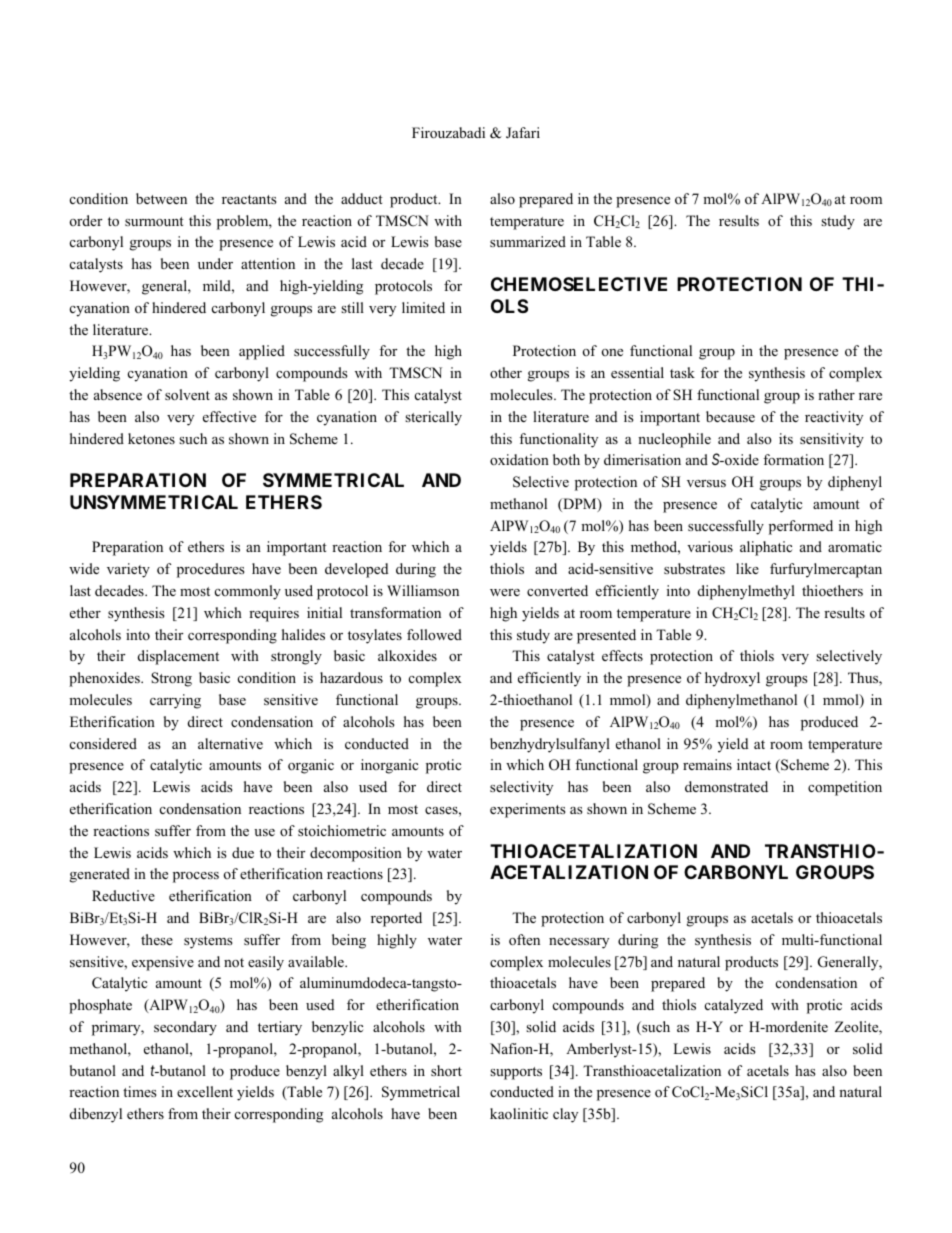 This document has width=952, height=1233. What do you see at coordinates (528, 241) in the document?
I see `summarized` at bounding box center [528, 241].
